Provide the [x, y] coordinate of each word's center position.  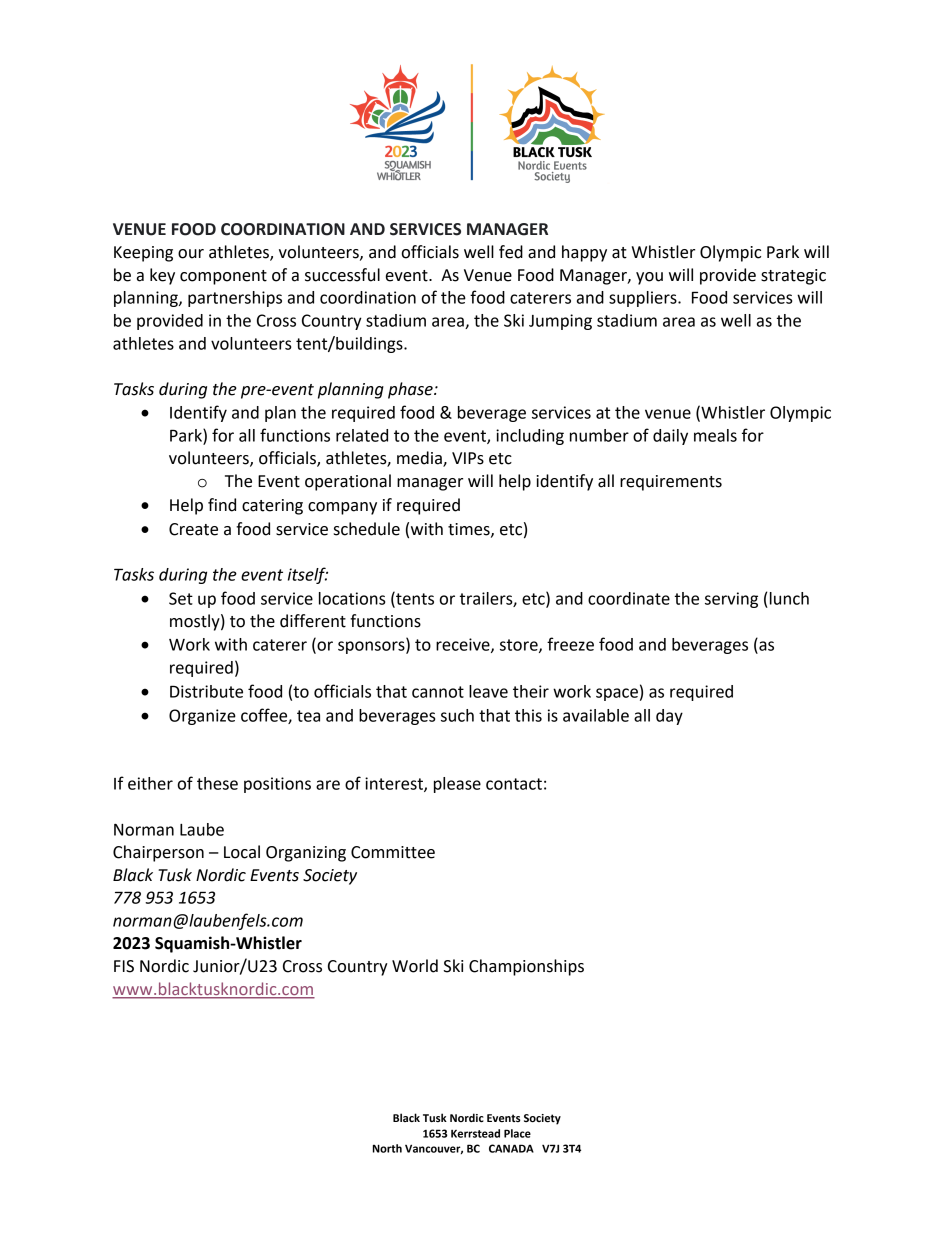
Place [517, 1133]
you [649, 278]
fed [511, 252]
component [223, 277]
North [387, 1148]
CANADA [511, 1148]
